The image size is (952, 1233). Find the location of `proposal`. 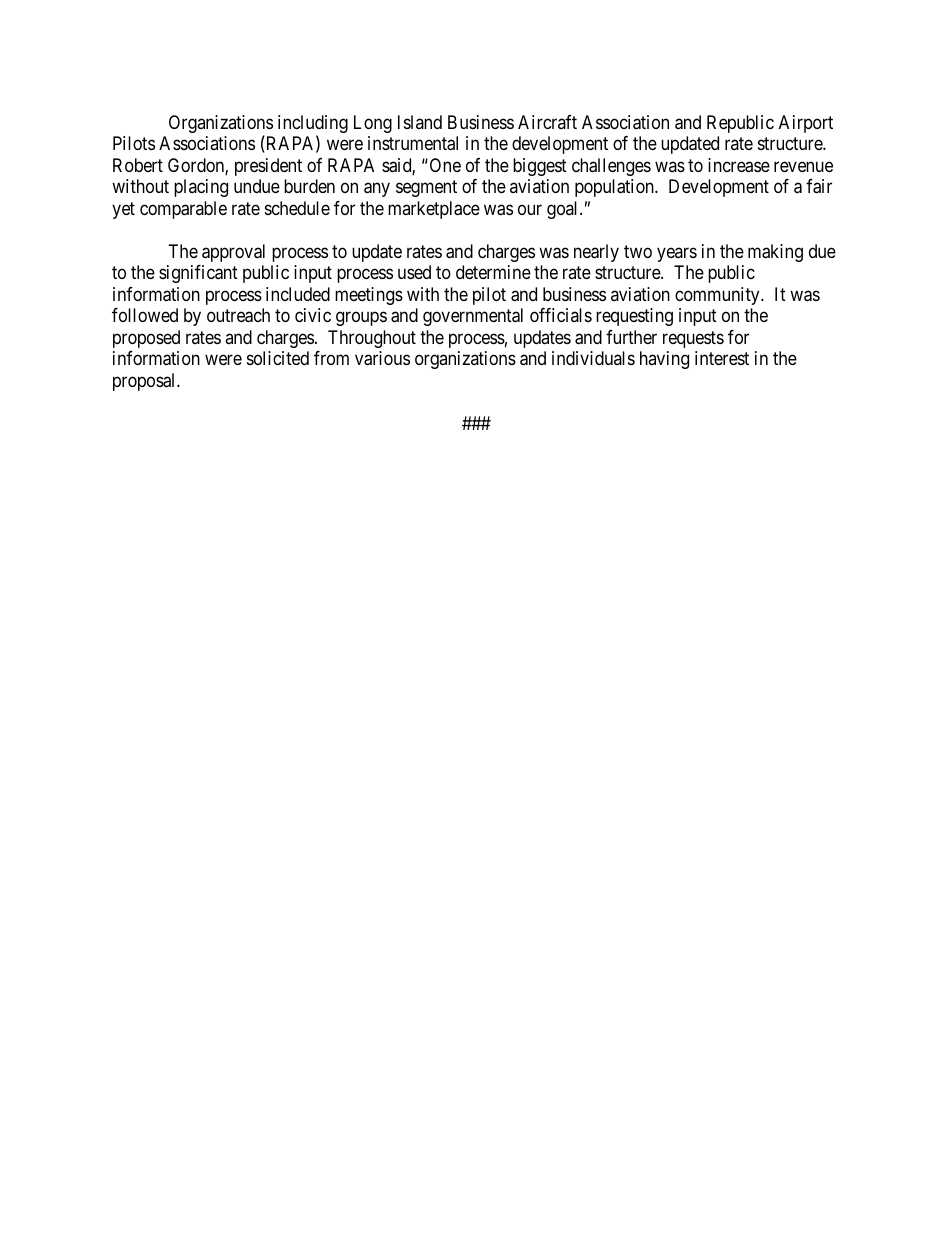

proposal is located at coordinates (145, 382).
